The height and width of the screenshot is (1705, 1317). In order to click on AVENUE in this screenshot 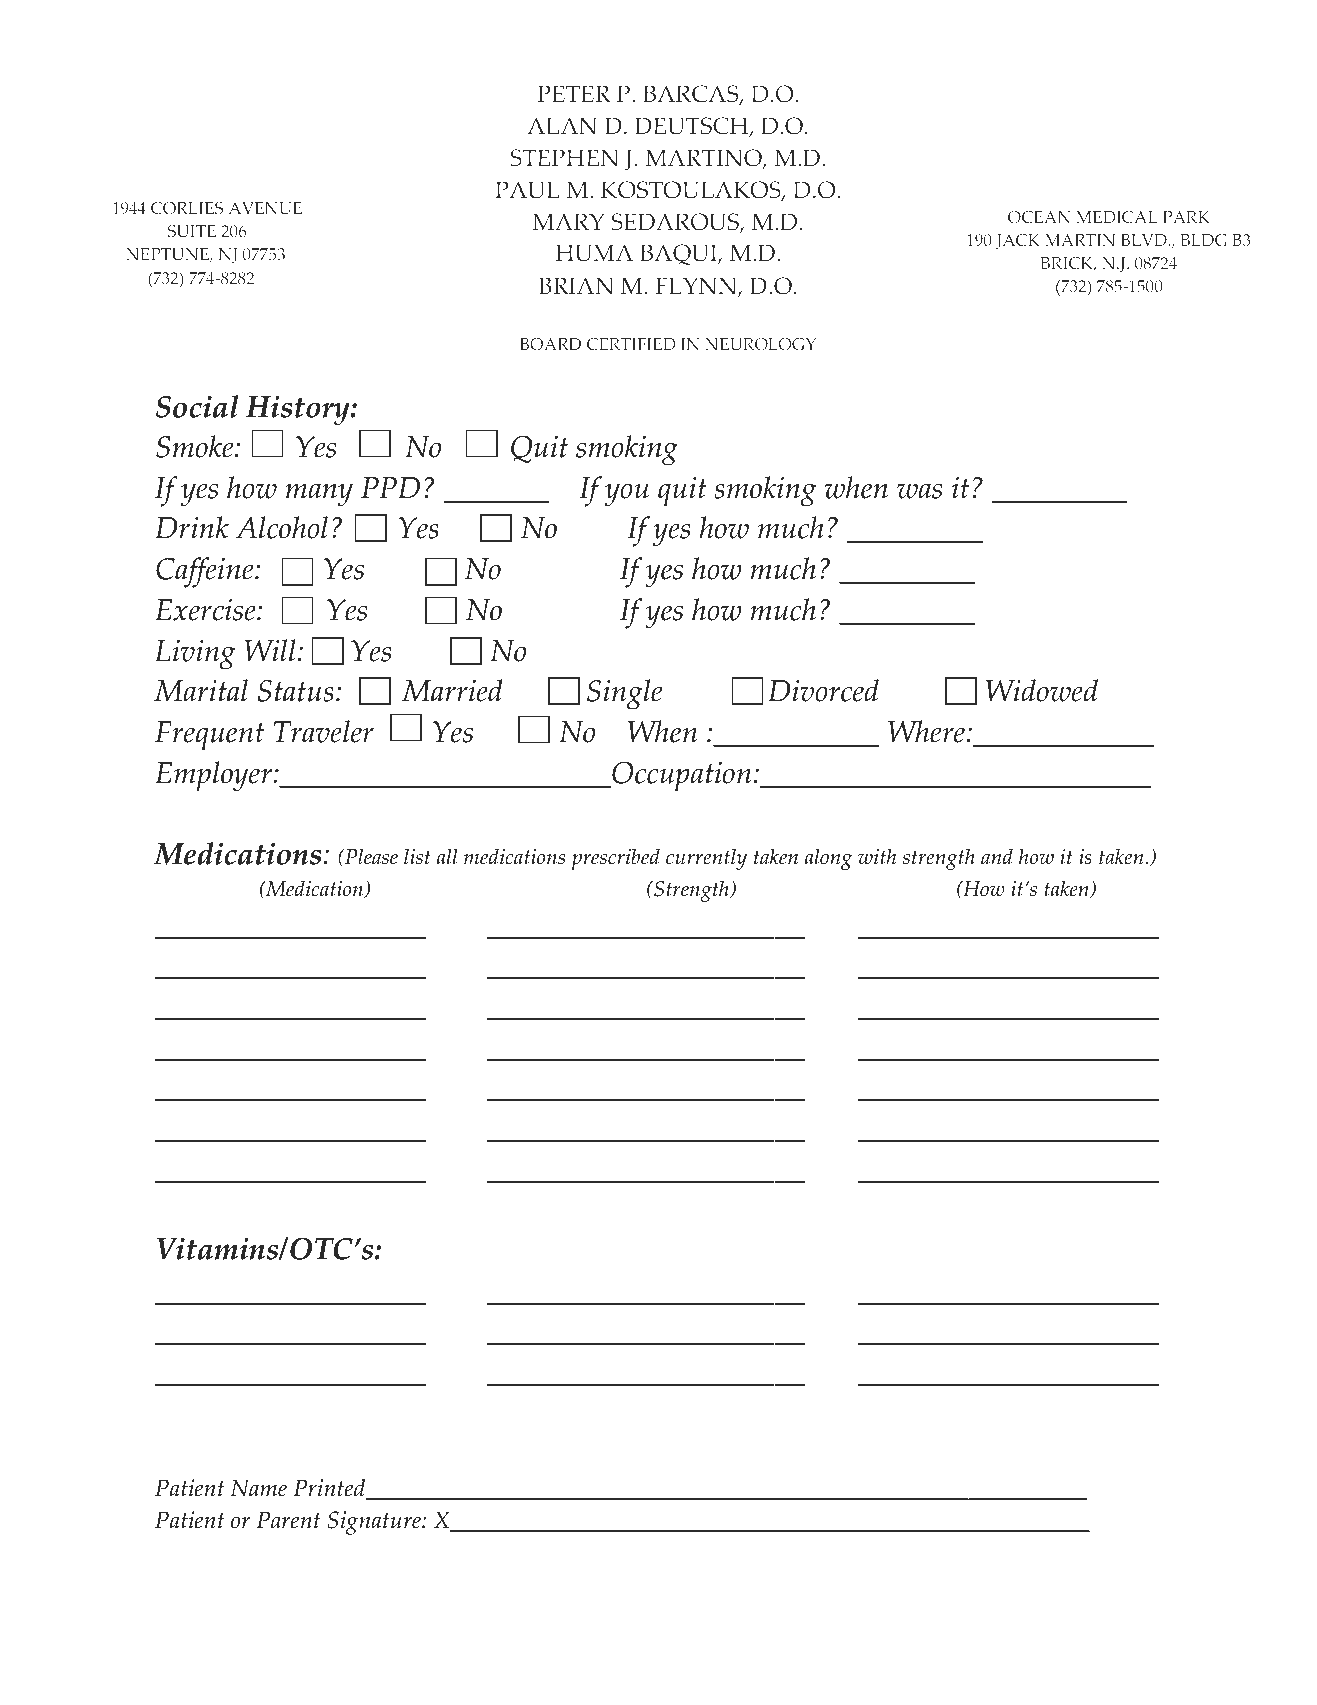, I will do `click(265, 208)`.
